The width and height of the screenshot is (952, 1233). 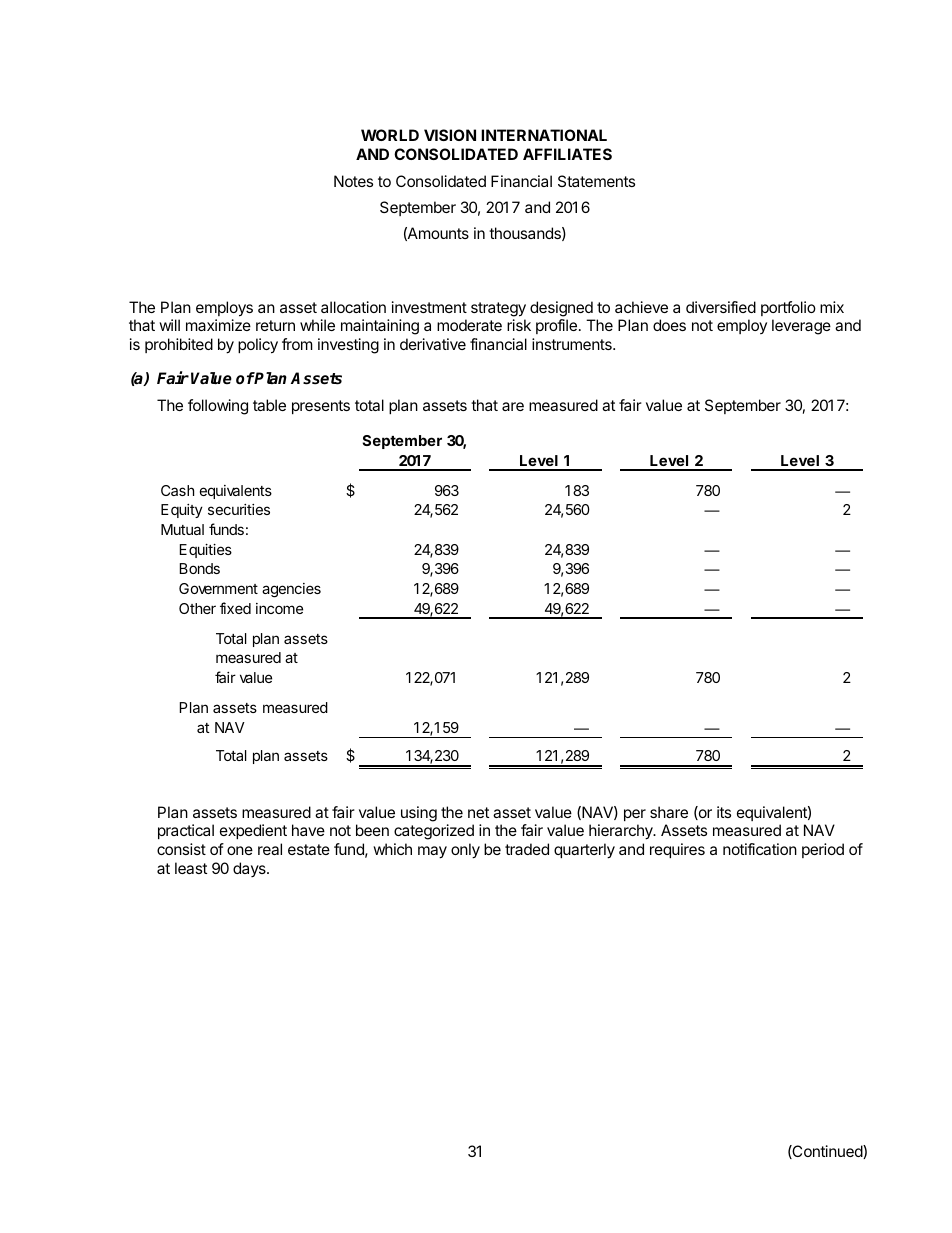 I want to click on INTERNATIONAL, so click(x=544, y=135).
